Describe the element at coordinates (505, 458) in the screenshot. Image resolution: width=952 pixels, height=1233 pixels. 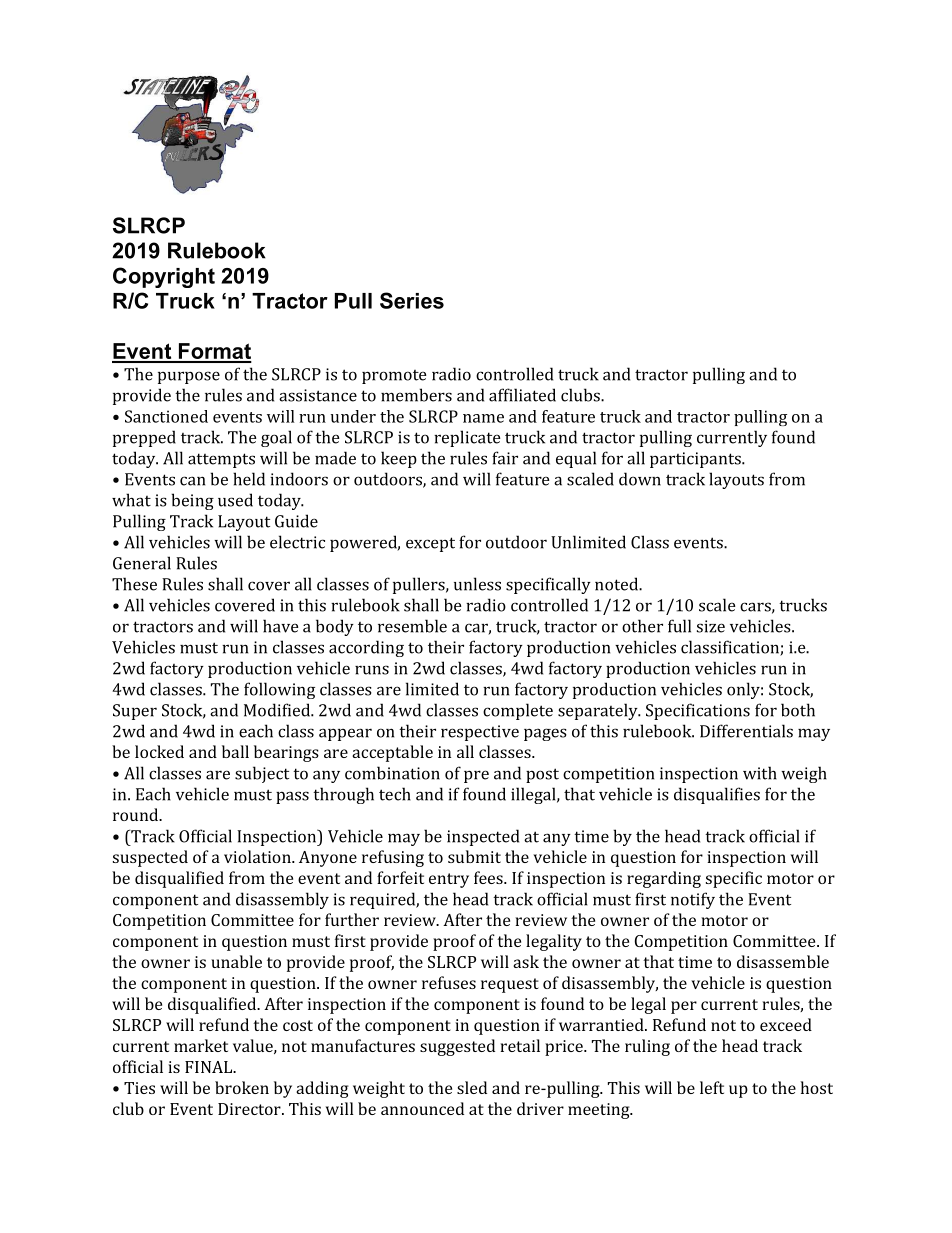
I see `fair` at that location.
